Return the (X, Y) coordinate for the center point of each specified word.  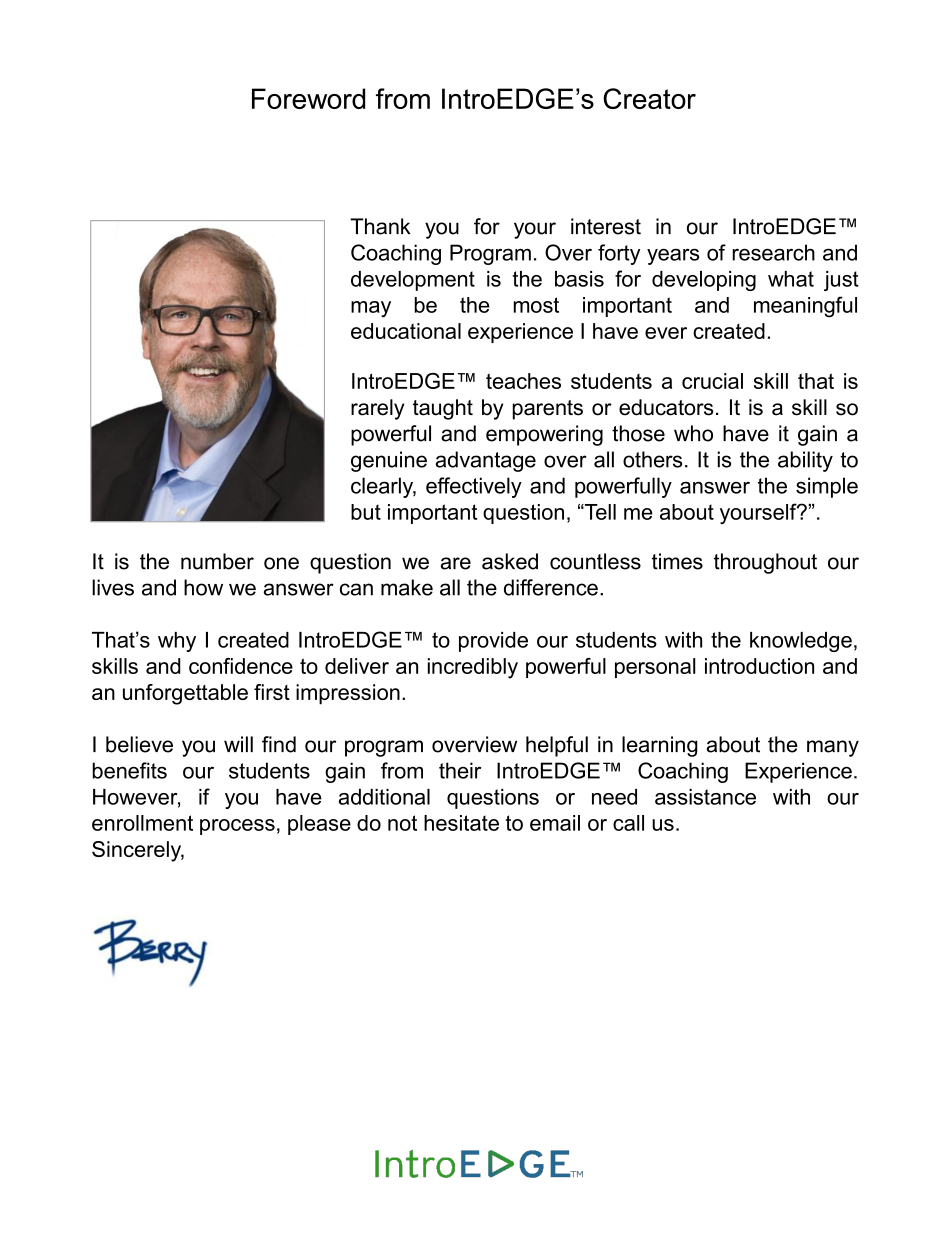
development (413, 281)
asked (510, 561)
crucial (712, 381)
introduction (759, 666)
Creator (649, 98)
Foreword (308, 98)
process (237, 827)
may (371, 309)
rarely (377, 409)
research (773, 252)
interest (606, 226)
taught (443, 409)
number (217, 561)
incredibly (473, 668)
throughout (765, 563)
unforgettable (185, 694)
